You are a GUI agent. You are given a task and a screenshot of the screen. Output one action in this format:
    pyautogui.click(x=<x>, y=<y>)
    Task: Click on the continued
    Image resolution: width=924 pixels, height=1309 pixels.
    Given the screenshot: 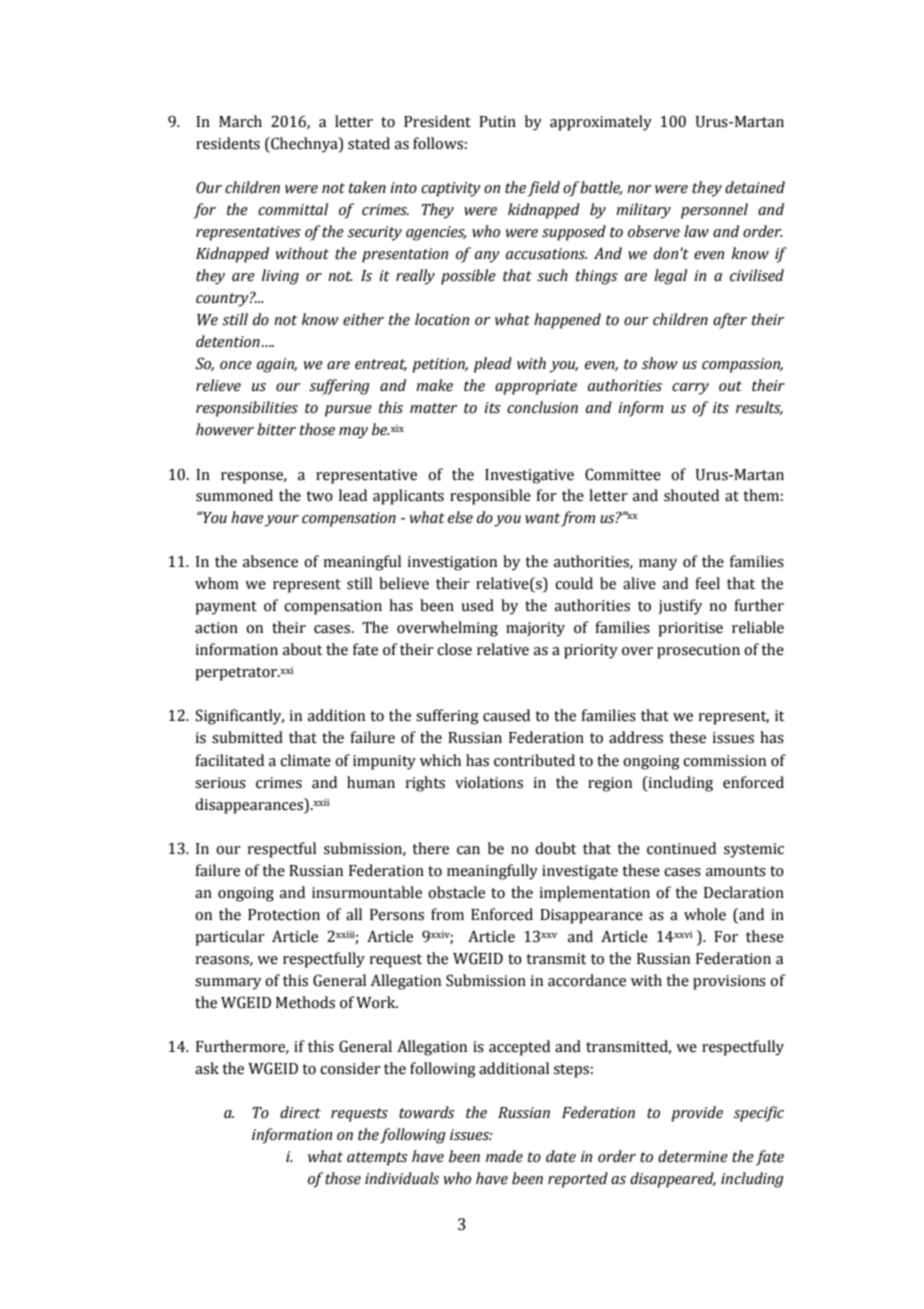 What is the action you would take?
    pyautogui.click(x=681, y=848)
